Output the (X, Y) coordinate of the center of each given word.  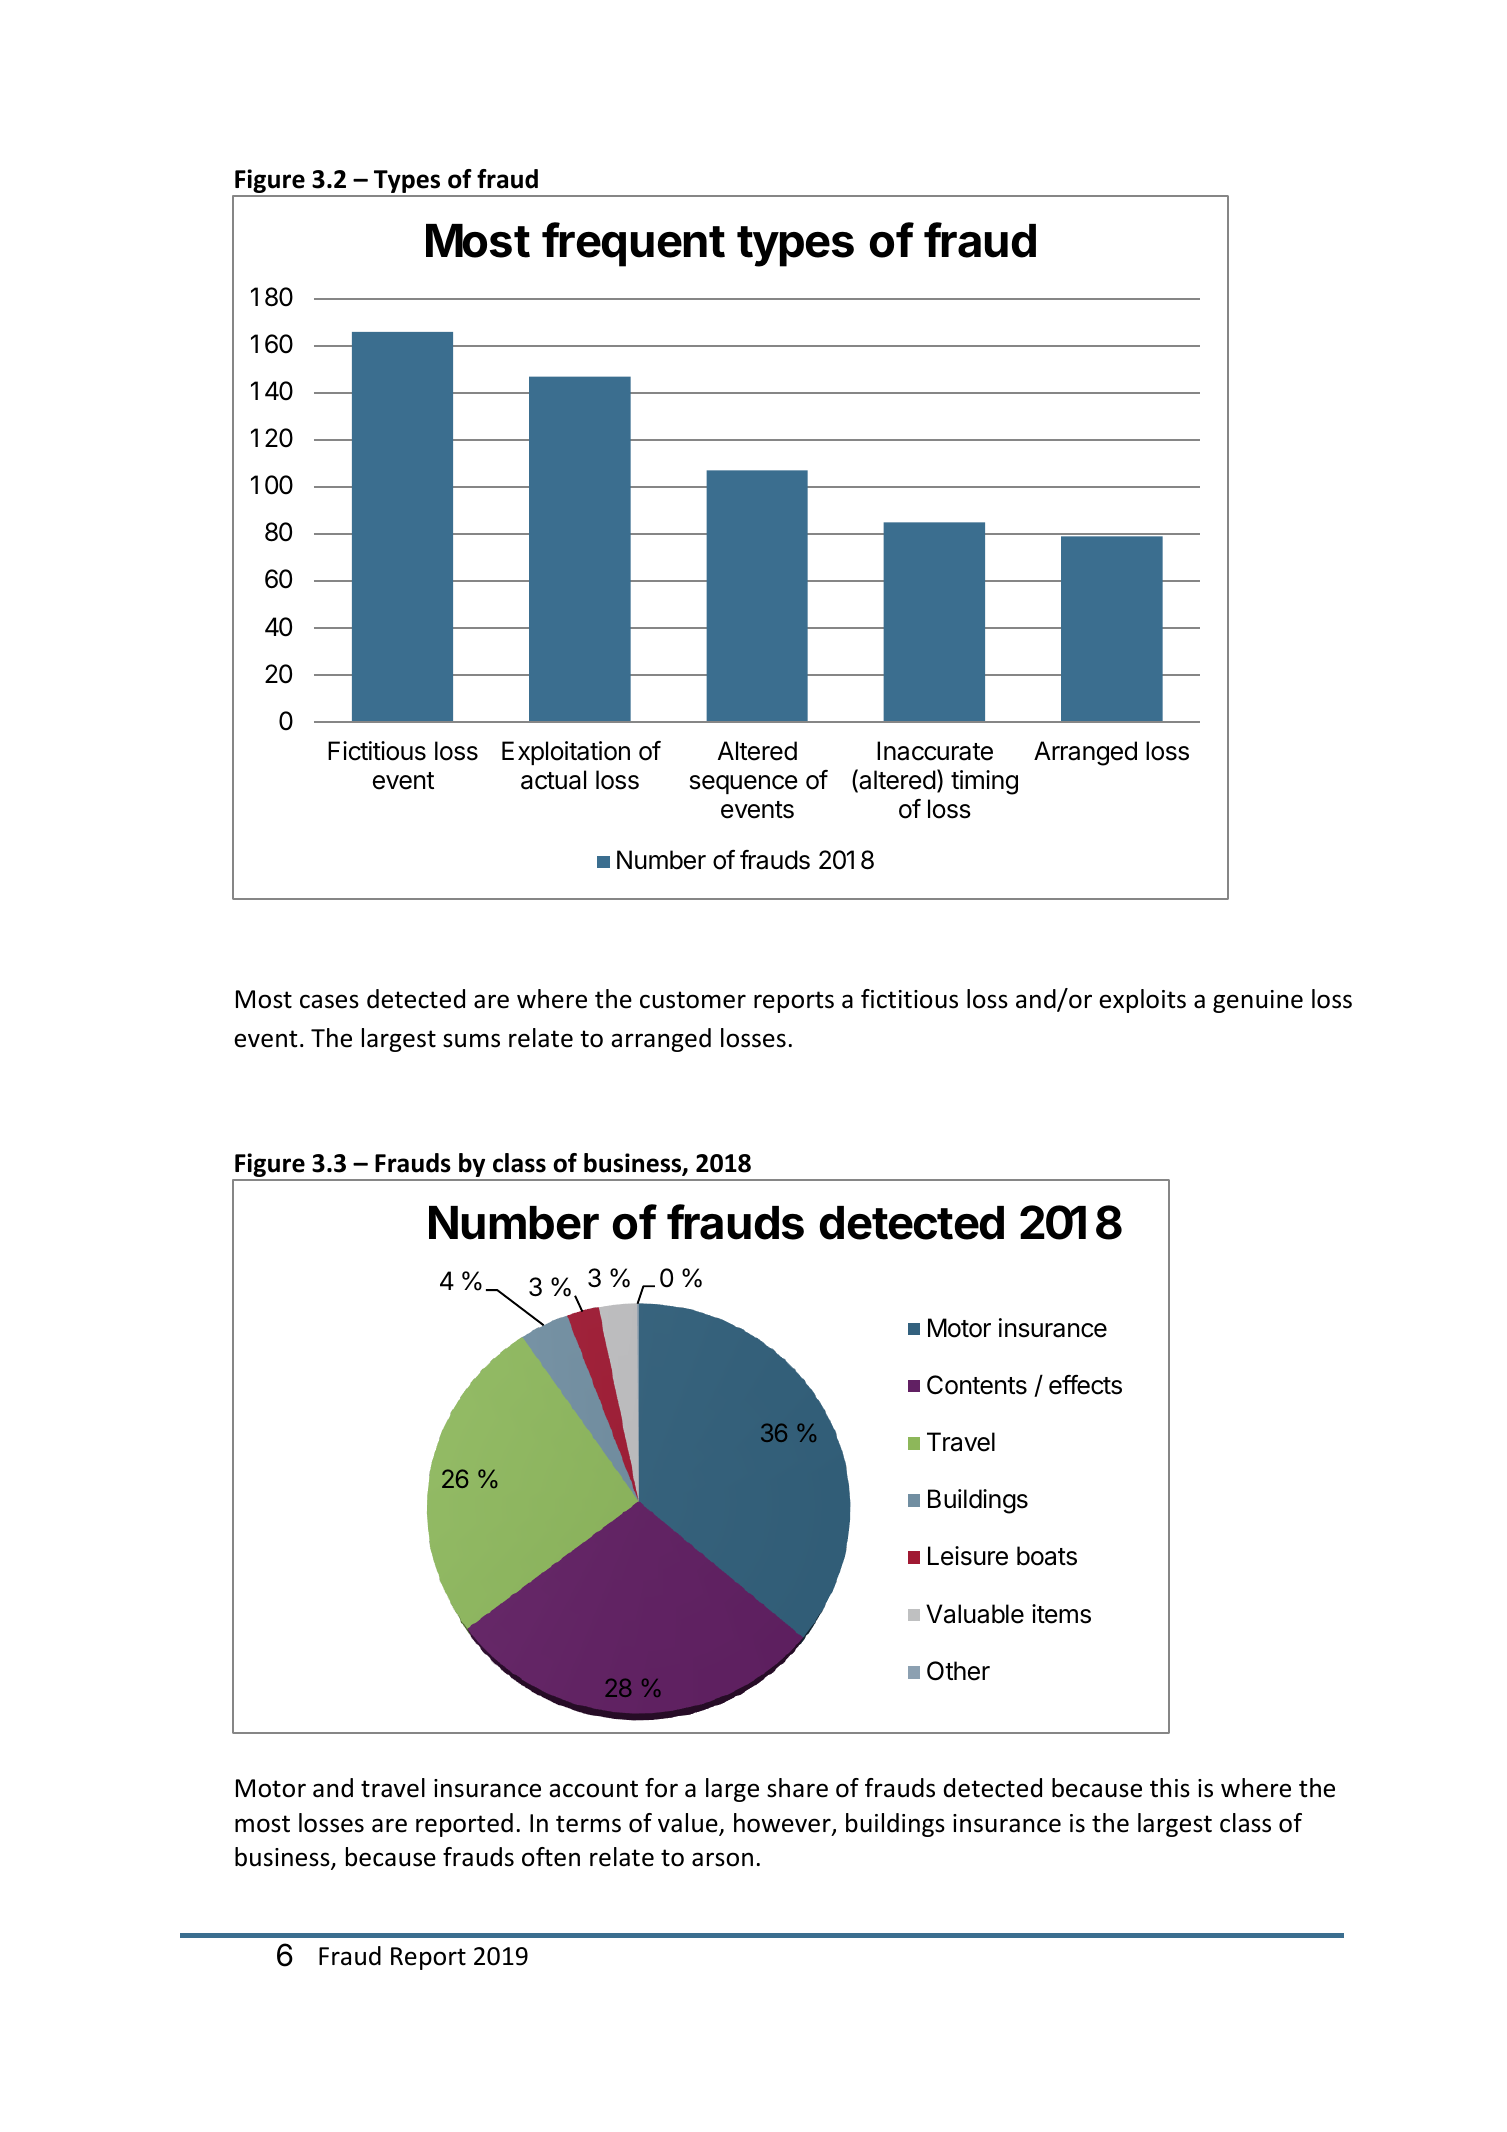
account (593, 1789)
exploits (1142, 1001)
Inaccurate (935, 751)
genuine (1258, 1001)
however (783, 1824)
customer (693, 1000)
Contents (977, 1385)
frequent (633, 244)
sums (471, 1040)
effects (1085, 1385)
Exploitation (566, 753)
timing (984, 782)
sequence (743, 784)
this (1170, 1788)
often (551, 1857)
